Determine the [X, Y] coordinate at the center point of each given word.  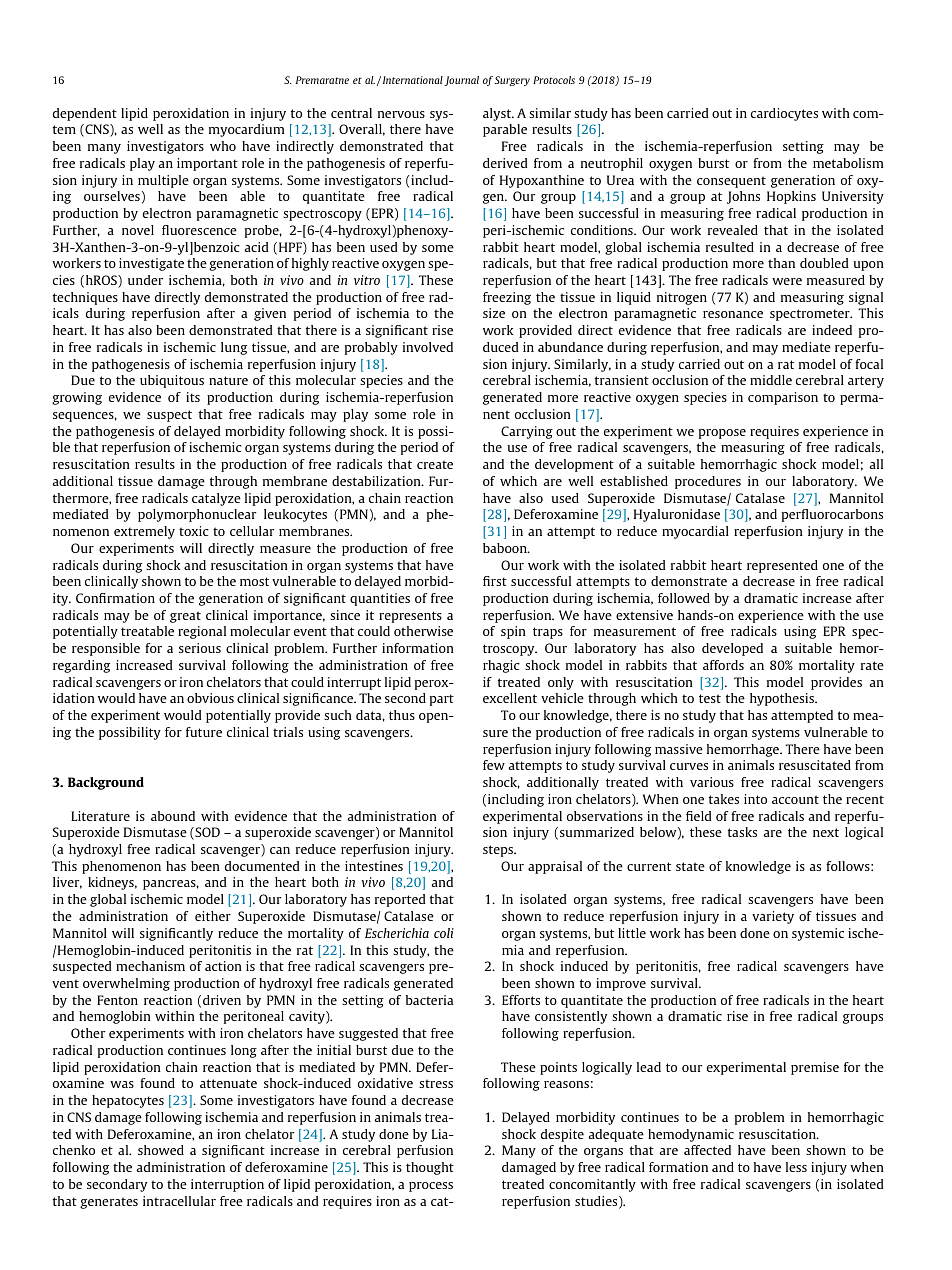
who [223, 146]
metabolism [848, 163]
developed [732, 649]
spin [513, 632]
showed [161, 1150]
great [185, 617]
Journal [461, 81]
